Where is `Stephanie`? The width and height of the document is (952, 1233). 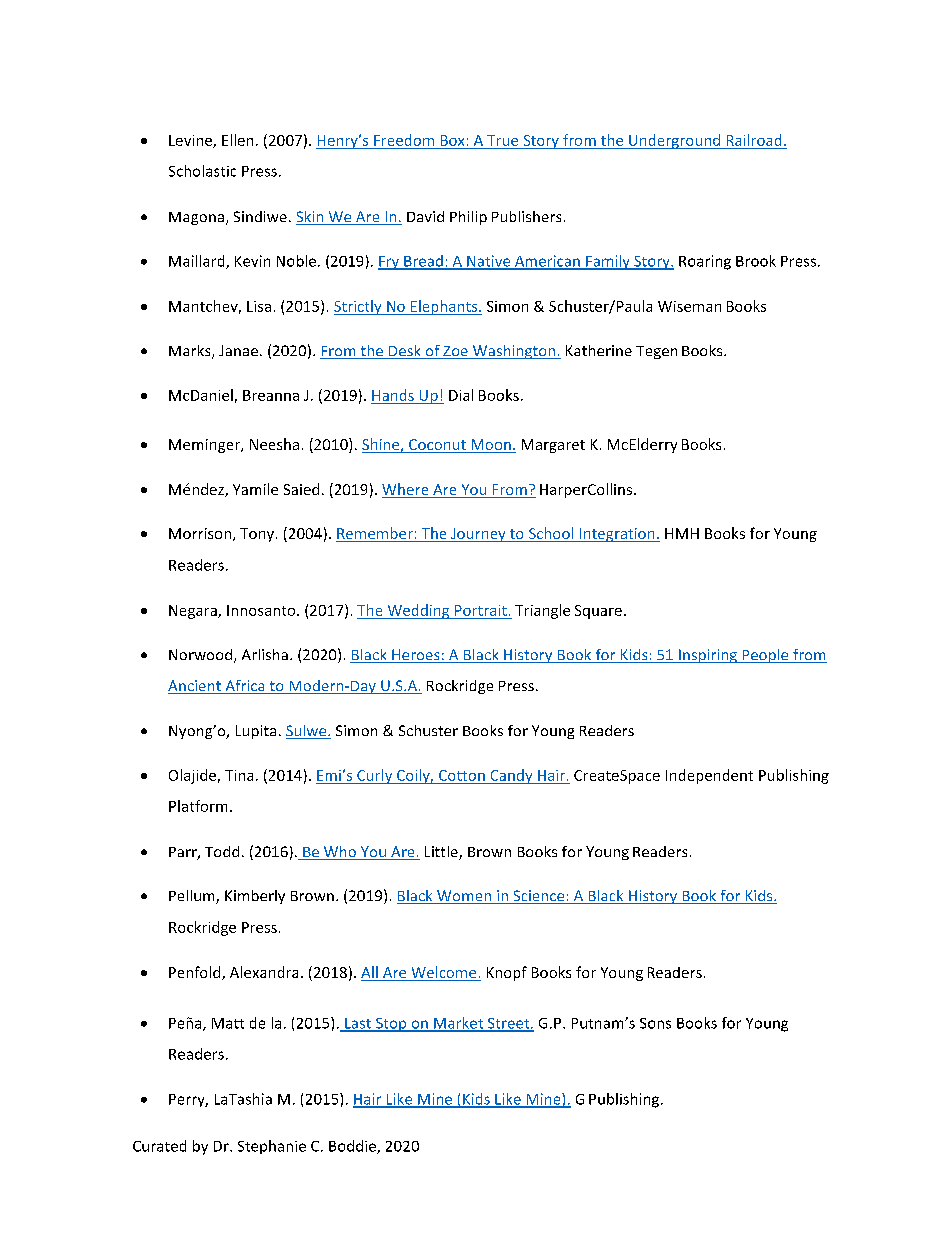 Stephanie is located at coordinates (272, 1147).
